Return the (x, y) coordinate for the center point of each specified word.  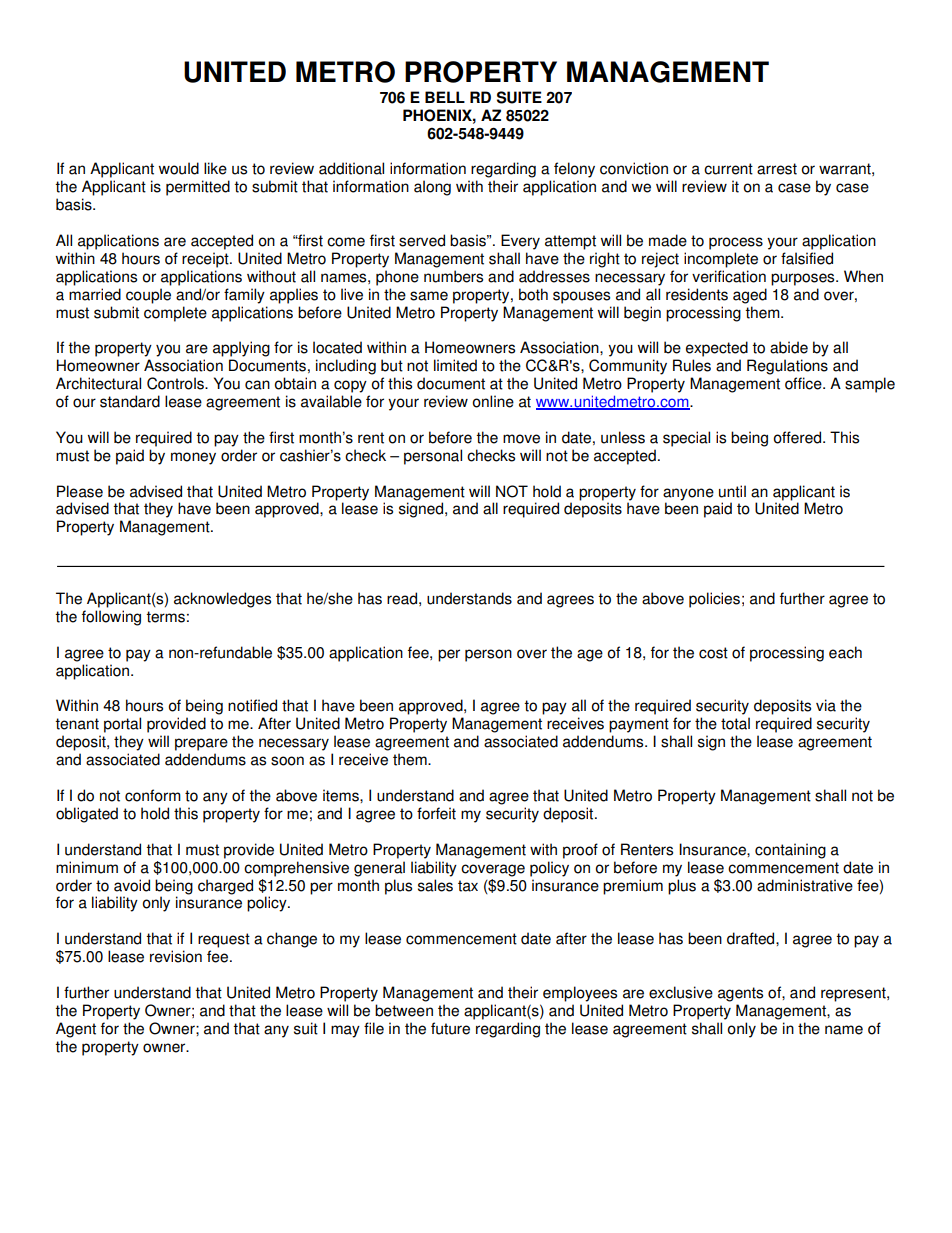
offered (799, 437)
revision (176, 956)
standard (130, 401)
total (735, 723)
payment (639, 725)
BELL (445, 97)
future (450, 1028)
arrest (777, 169)
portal (122, 725)
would (179, 168)
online (493, 401)
